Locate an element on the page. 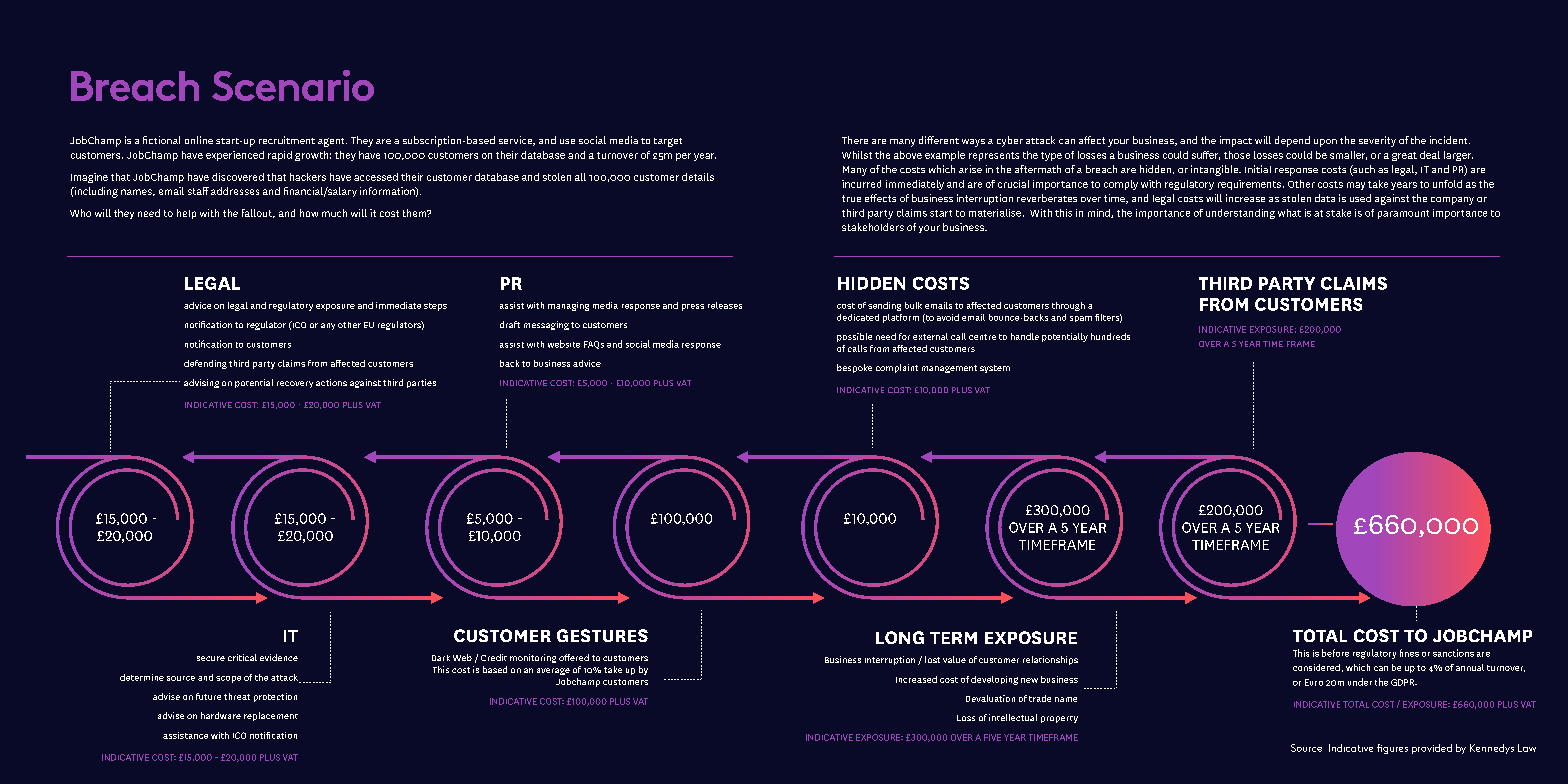 Image resolution: width=1568 pixels, height=784 pixels. releases is located at coordinates (725, 305).
